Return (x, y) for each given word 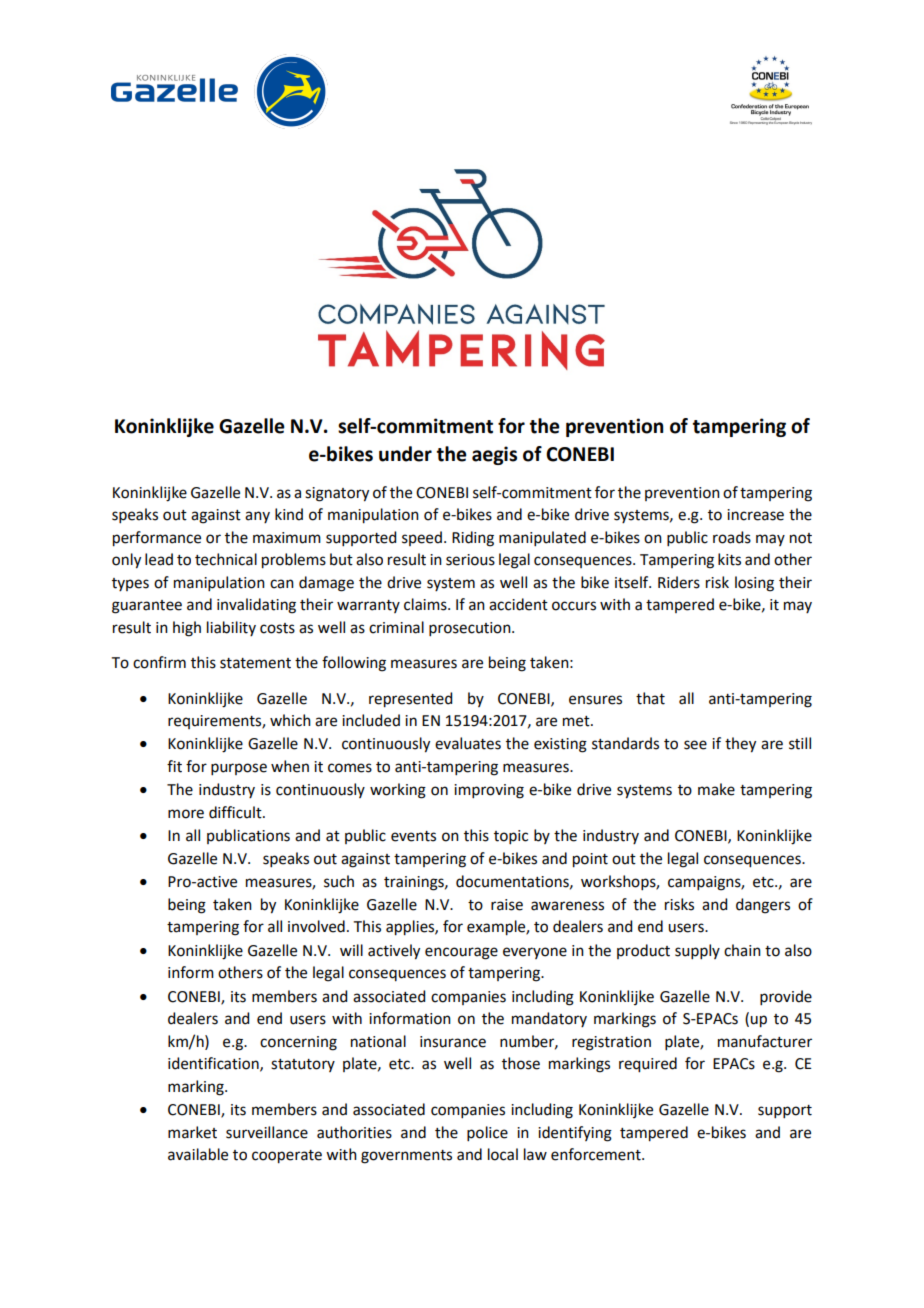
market (192, 1132)
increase (755, 515)
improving (489, 791)
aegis (494, 455)
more (186, 814)
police (487, 1133)
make (716, 789)
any (257, 517)
